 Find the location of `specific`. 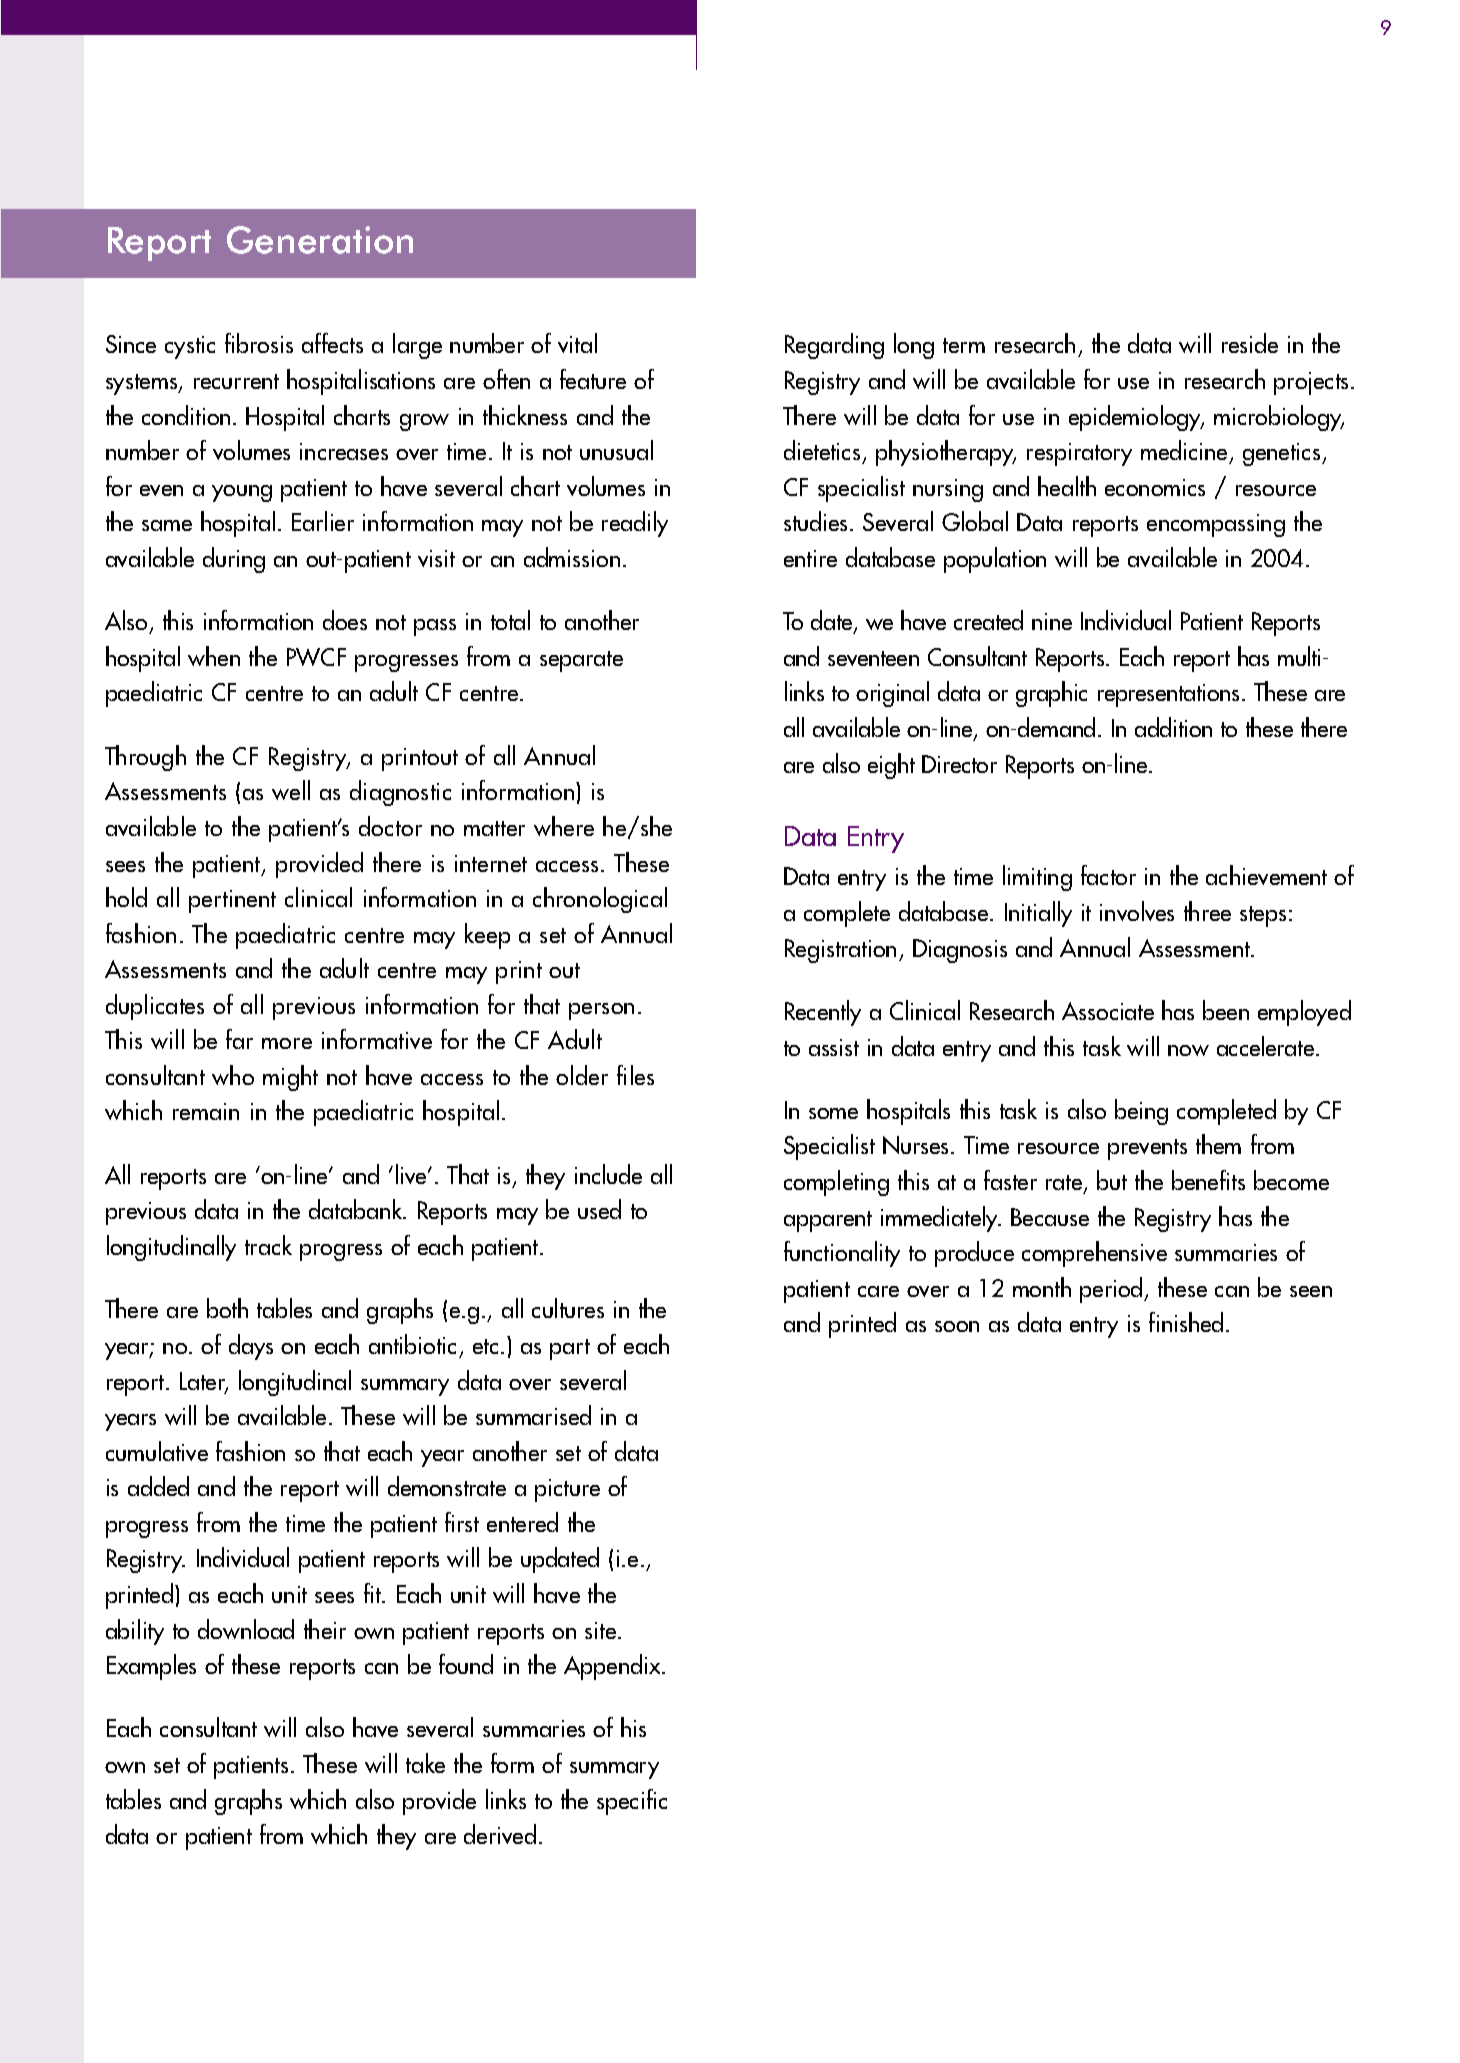

specific is located at coordinates (632, 1802).
